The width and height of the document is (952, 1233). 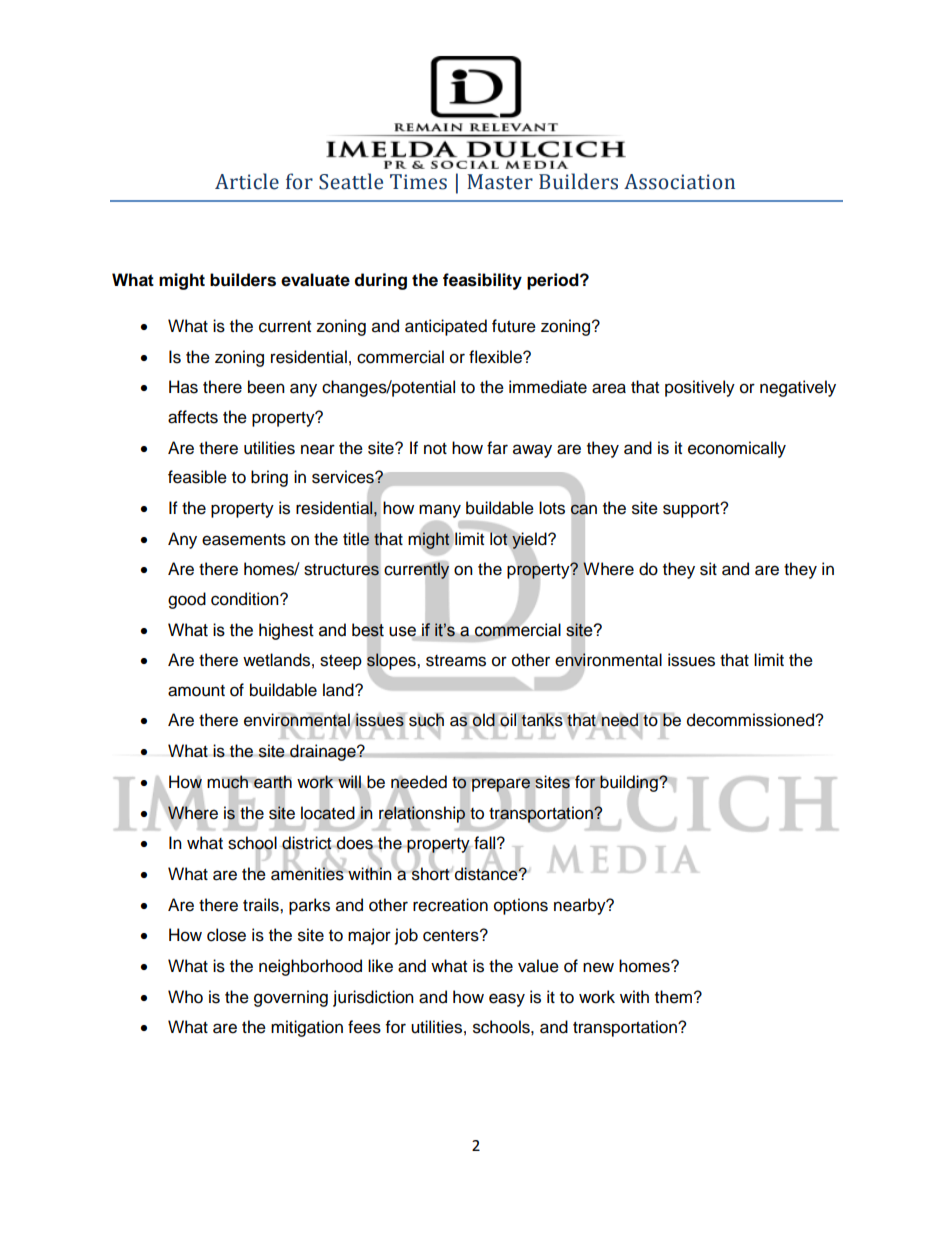 I want to click on governing, so click(x=291, y=998).
